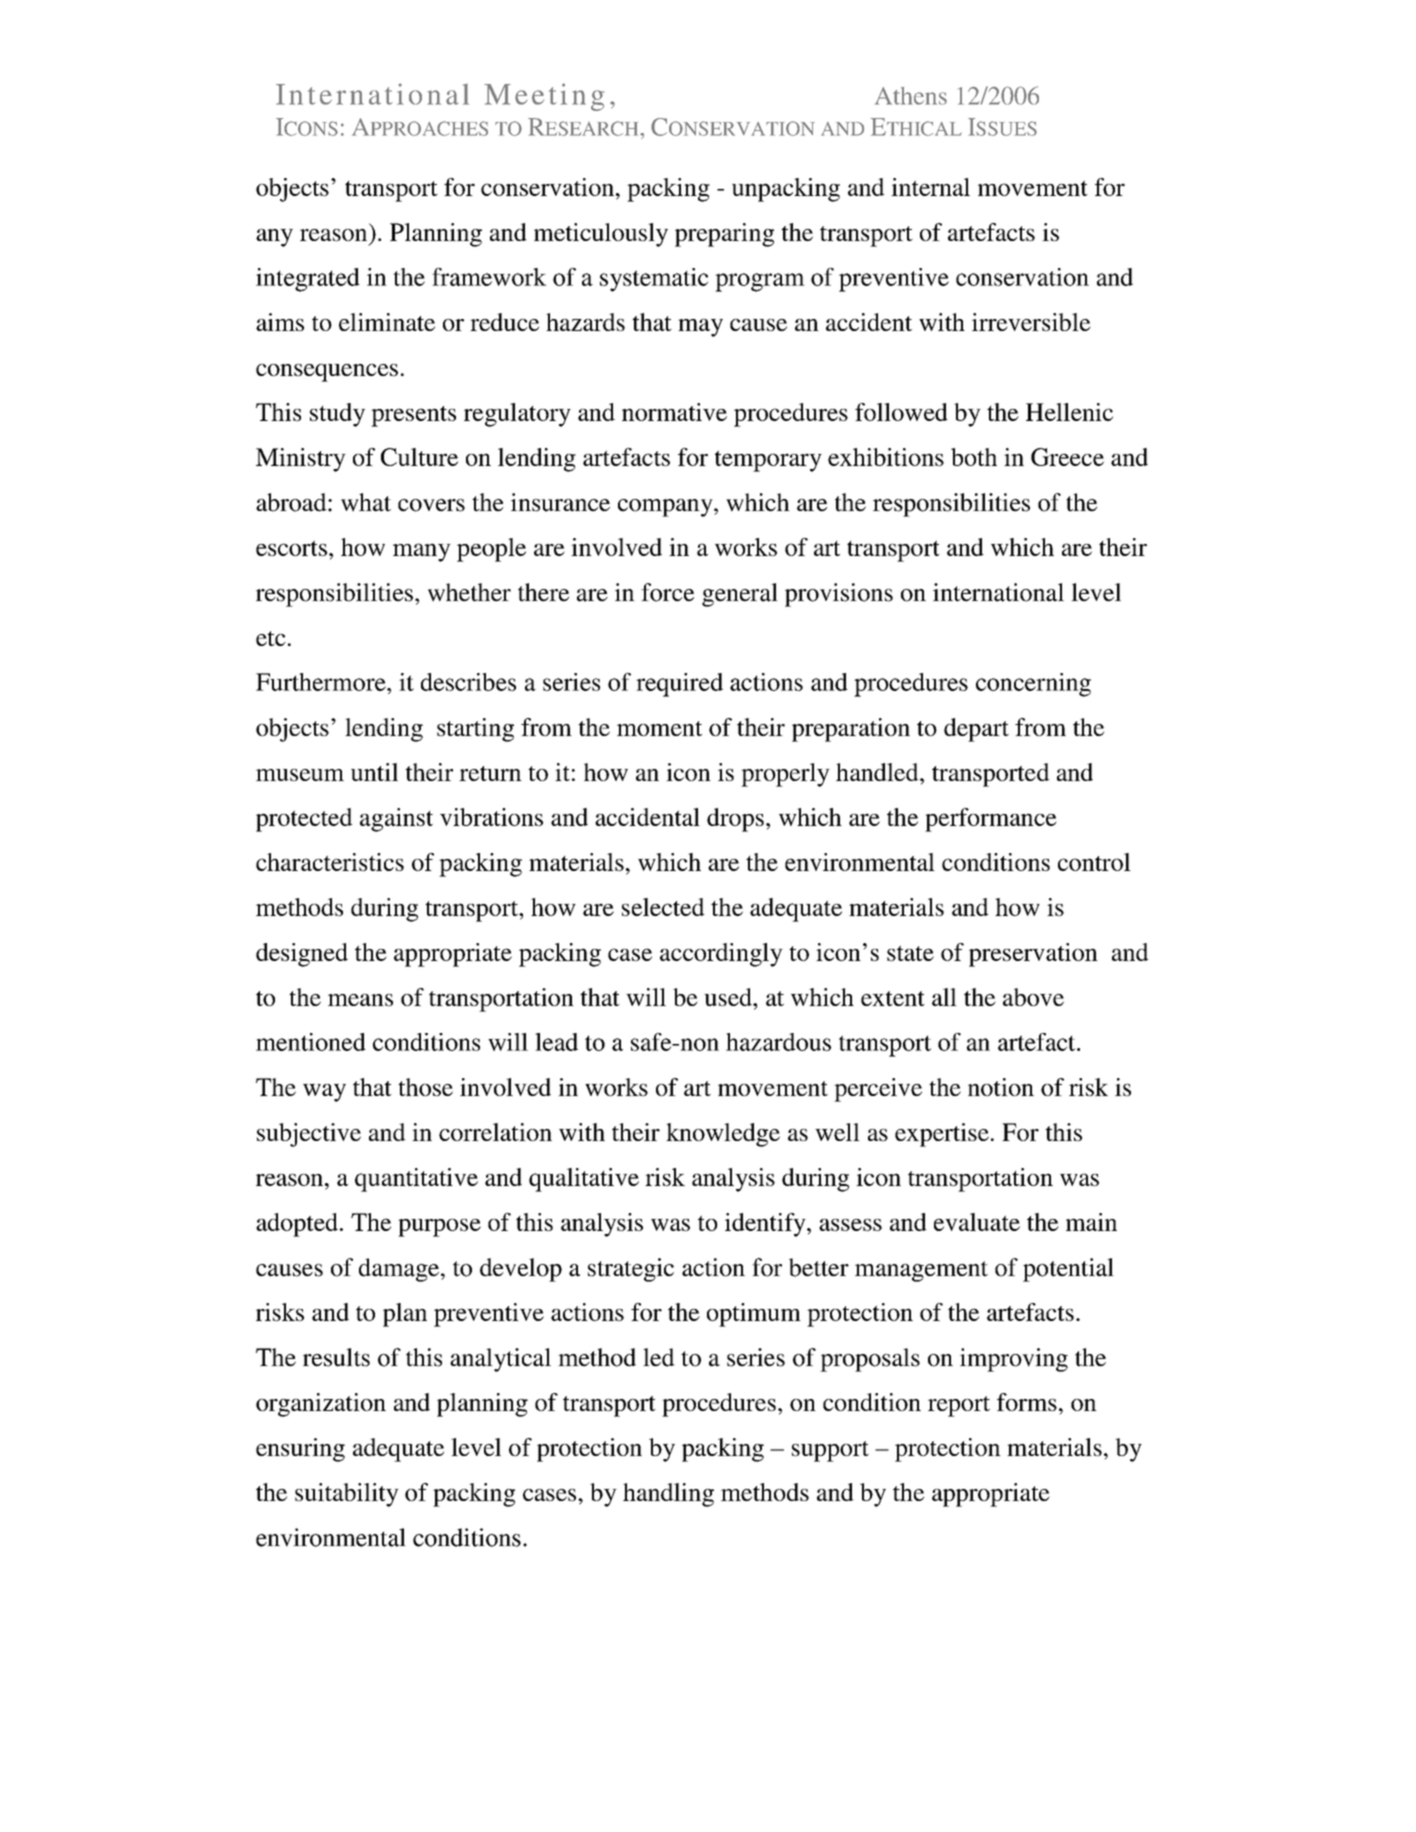  I want to click on performance, so click(991, 820).
